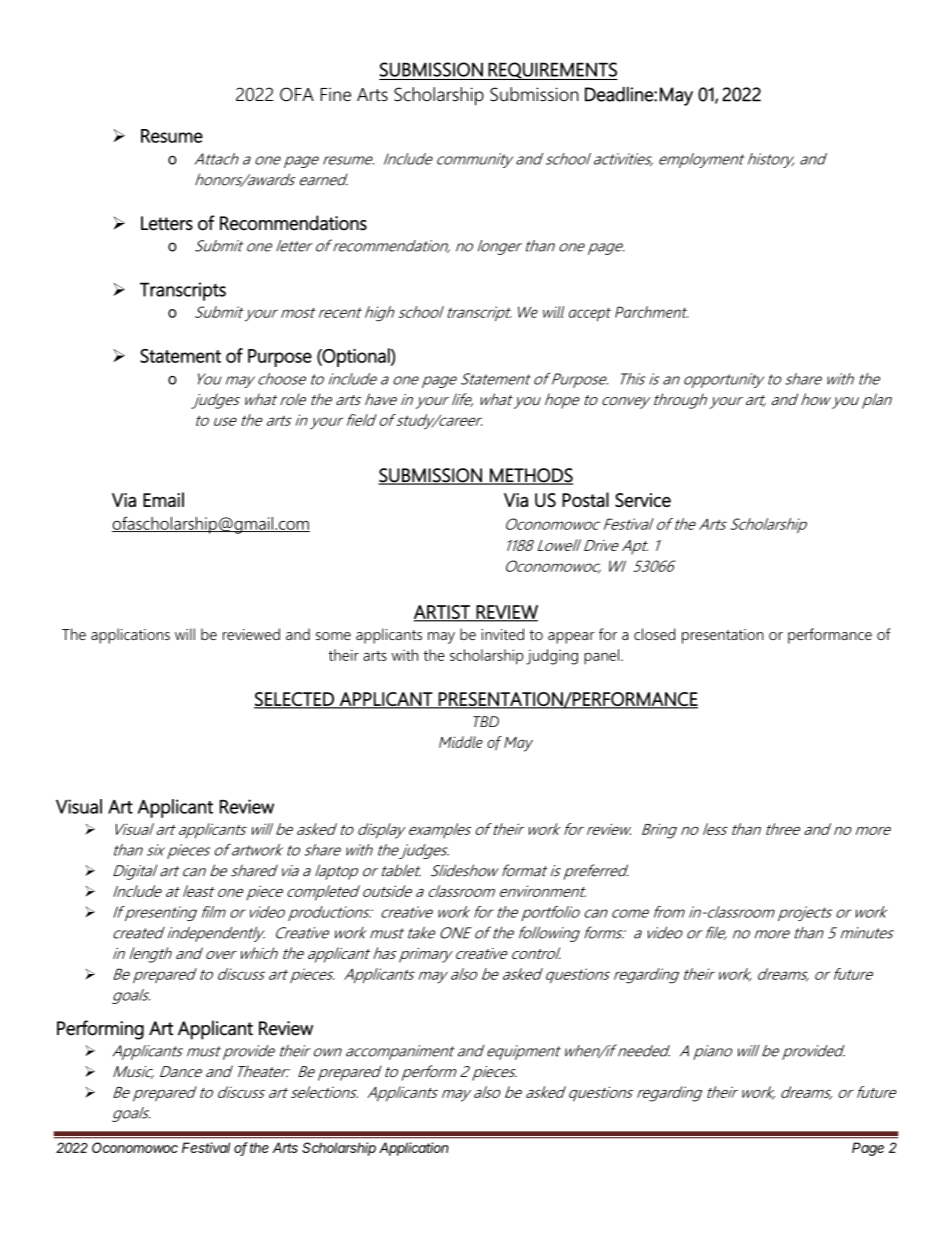 Image resolution: width=952 pixels, height=1233 pixels. I want to click on SELECTED, so click(295, 700).
